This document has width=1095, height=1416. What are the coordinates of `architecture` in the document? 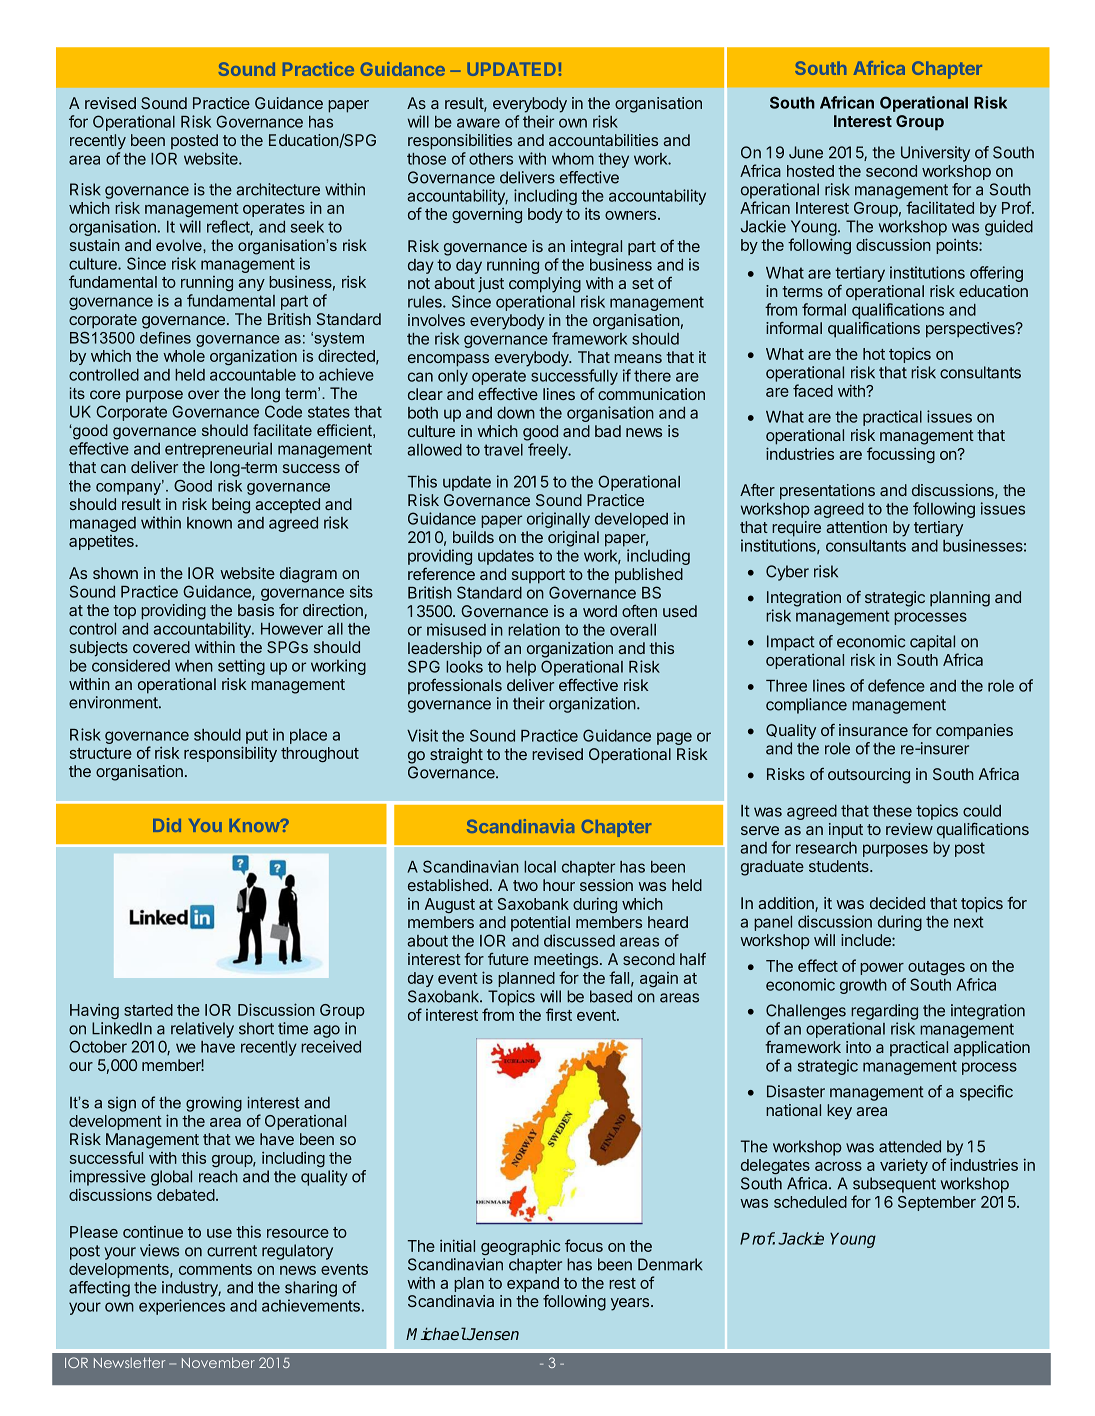 It's located at (278, 189).
